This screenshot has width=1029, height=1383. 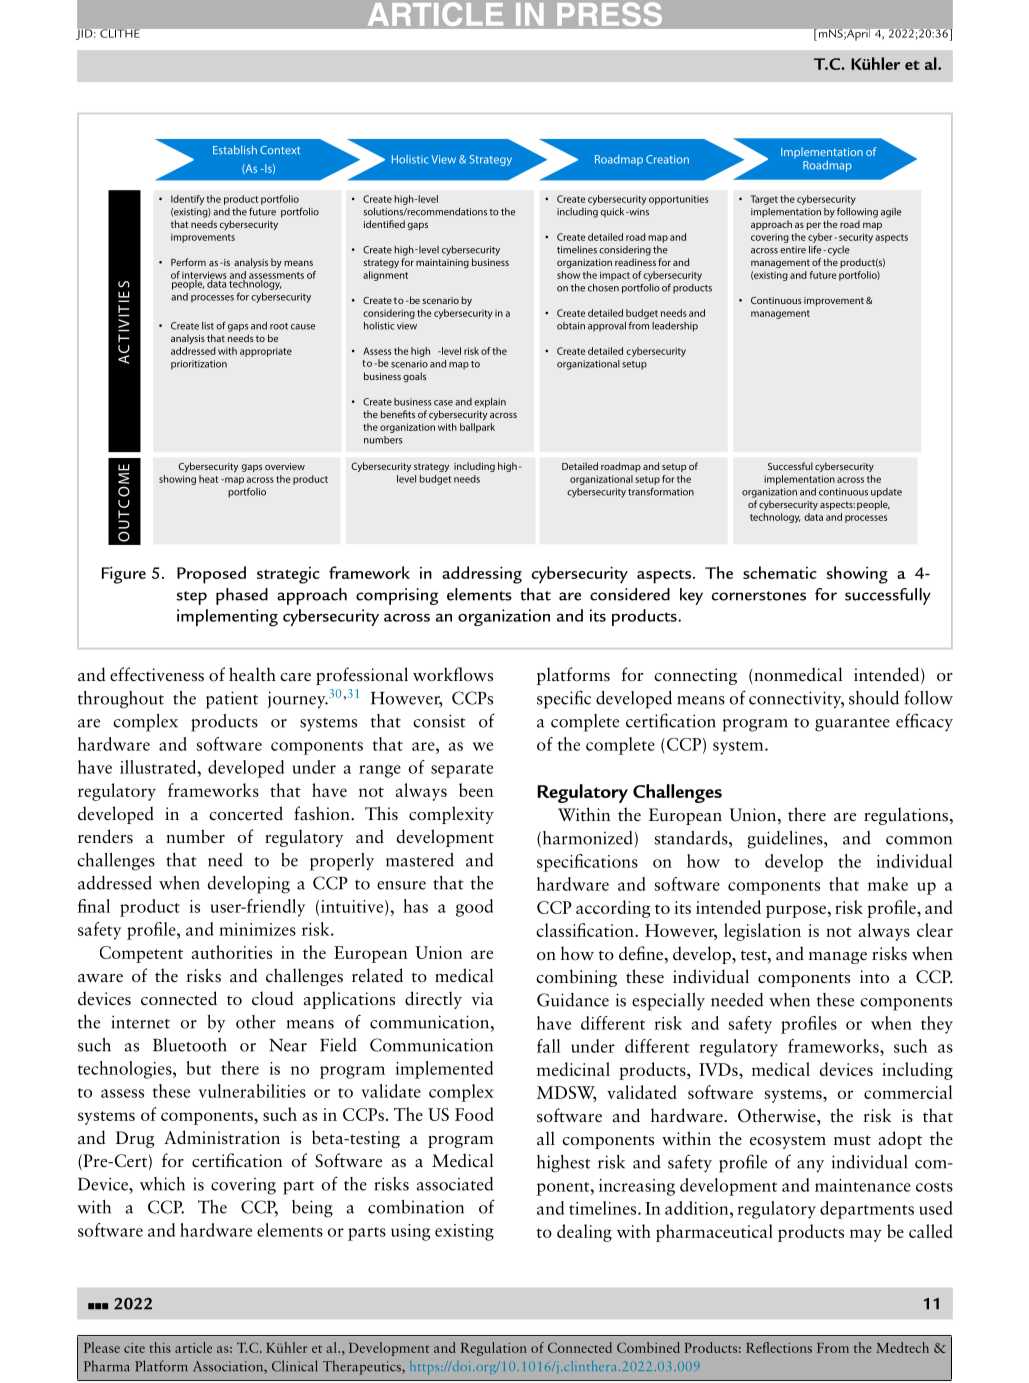 What do you see at coordinates (242, 596) in the screenshot?
I see `phased` at bounding box center [242, 596].
